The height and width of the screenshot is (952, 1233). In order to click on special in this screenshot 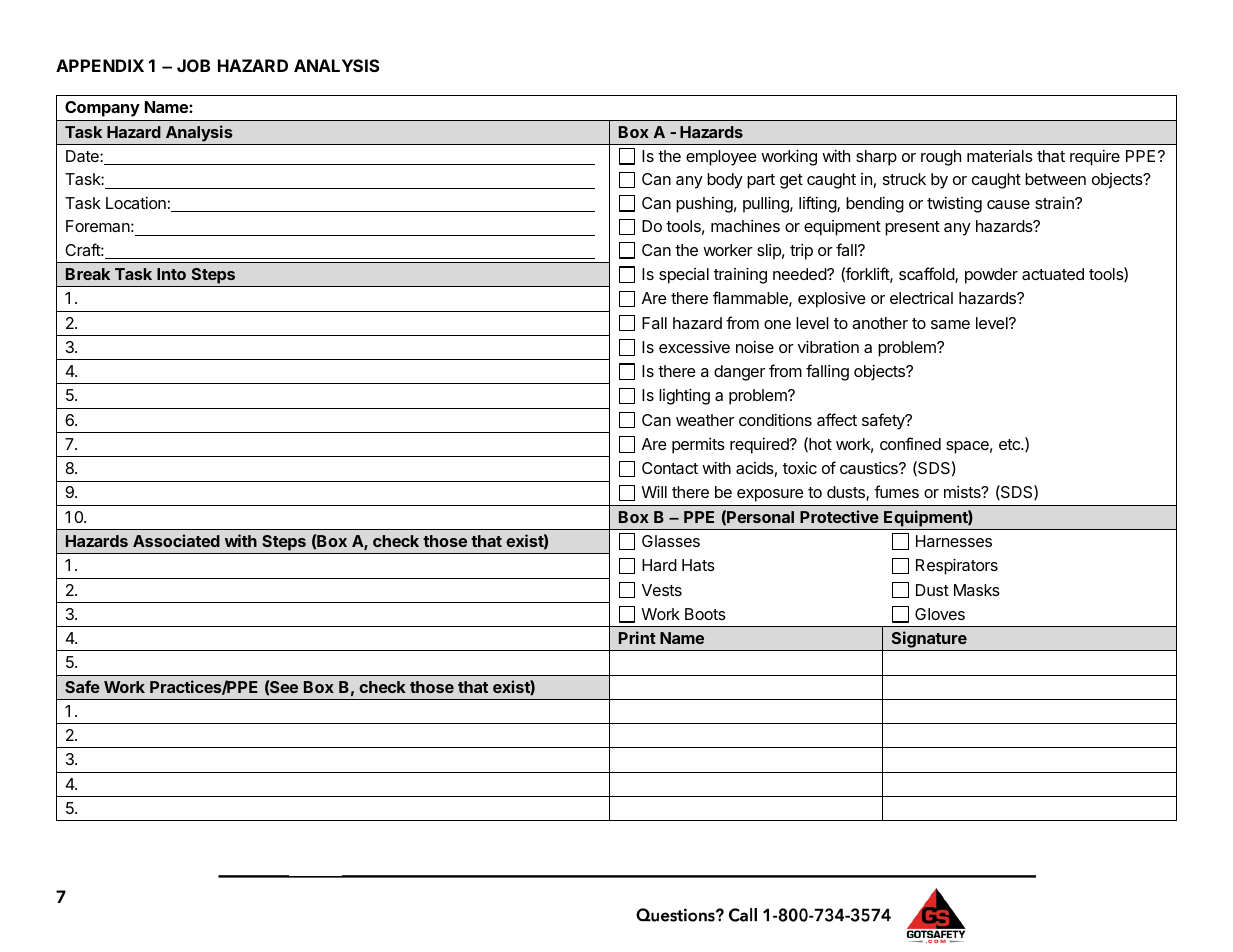, I will do `click(684, 276)`.
